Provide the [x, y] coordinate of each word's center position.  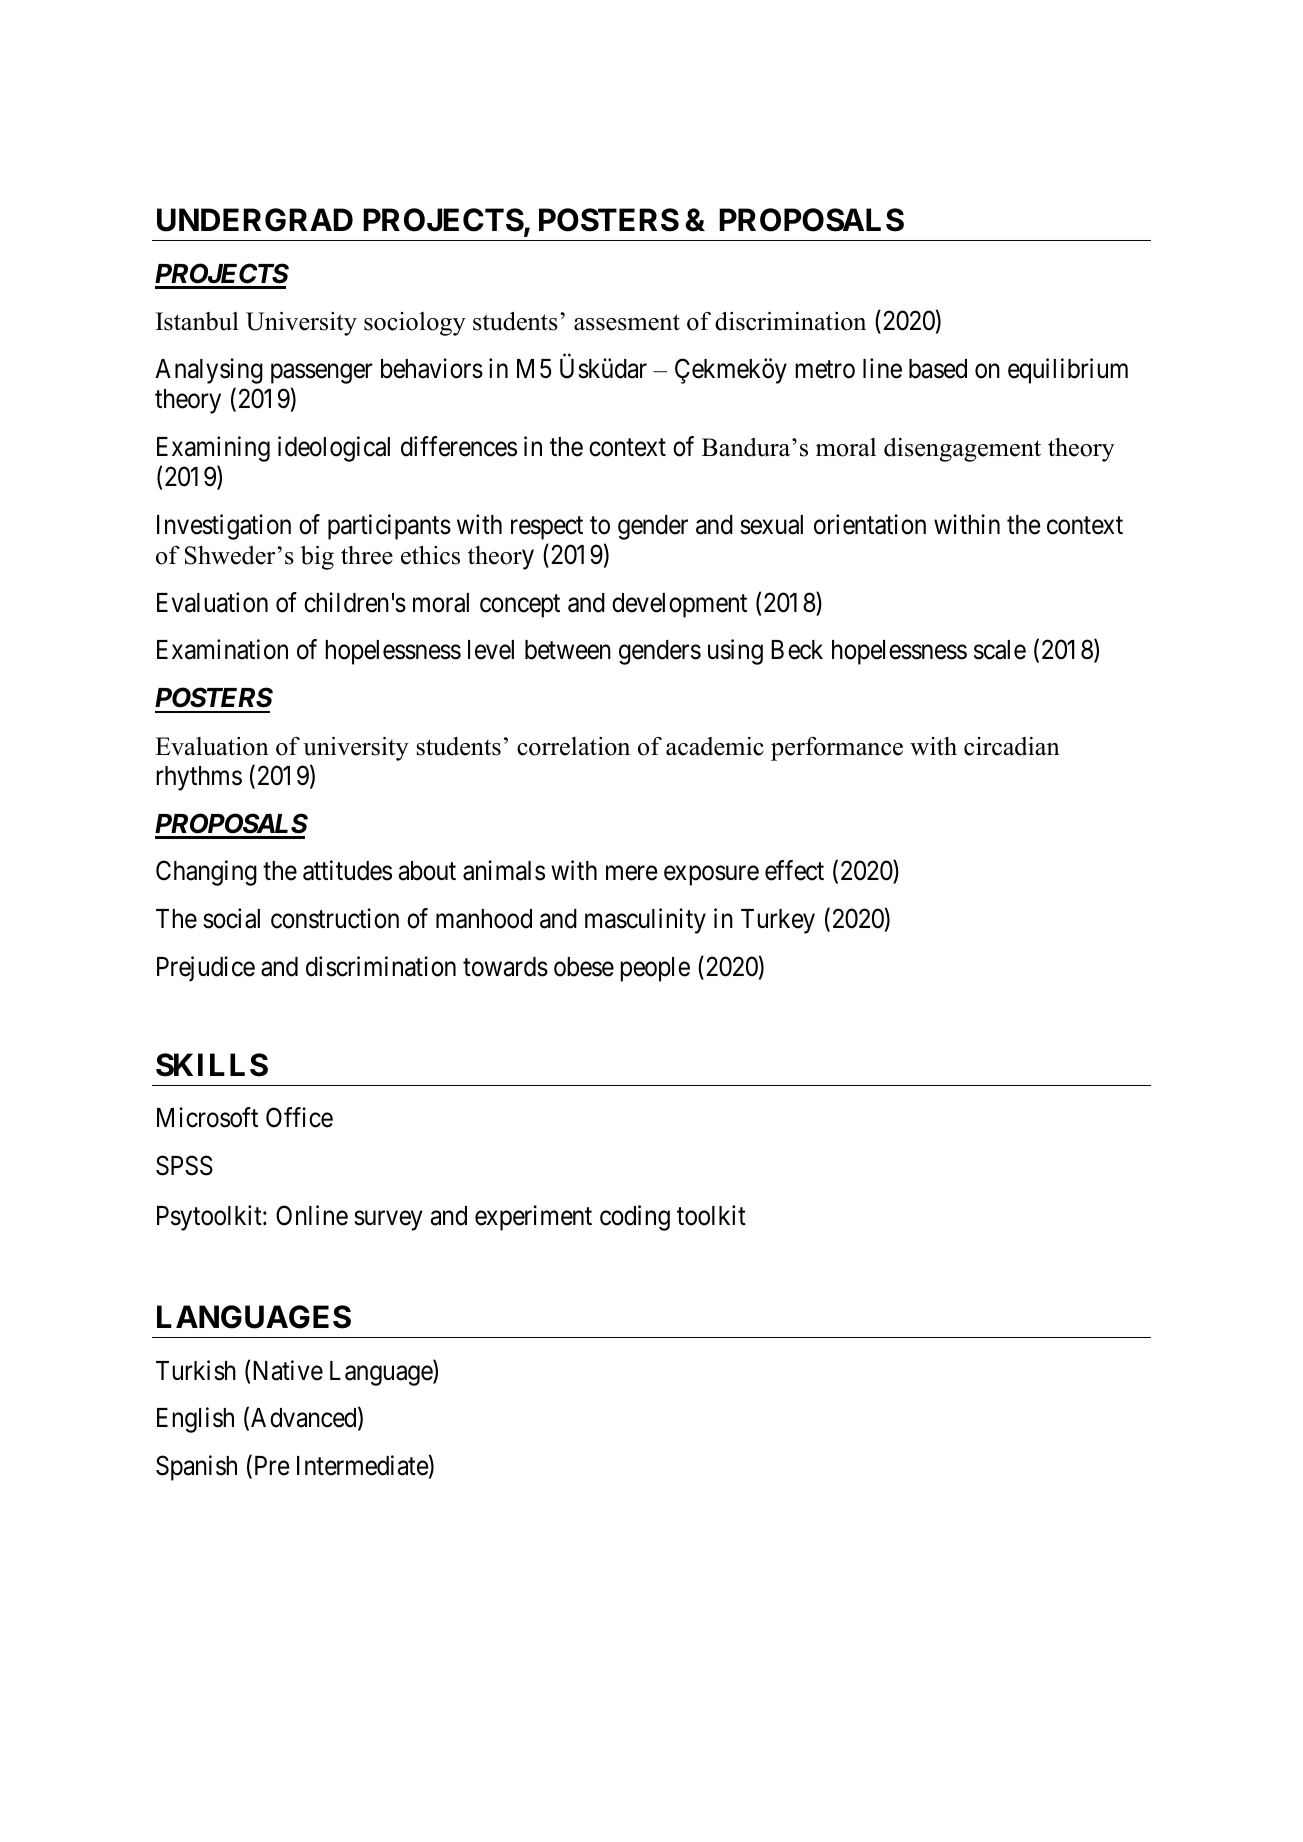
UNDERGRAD [255, 220]
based [938, 369]
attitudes [347, 871]
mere [631, 873]
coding [635, 1218]
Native [288, 1370]
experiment [533, 1218]
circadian [1012, 746]
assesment [627, 322]
